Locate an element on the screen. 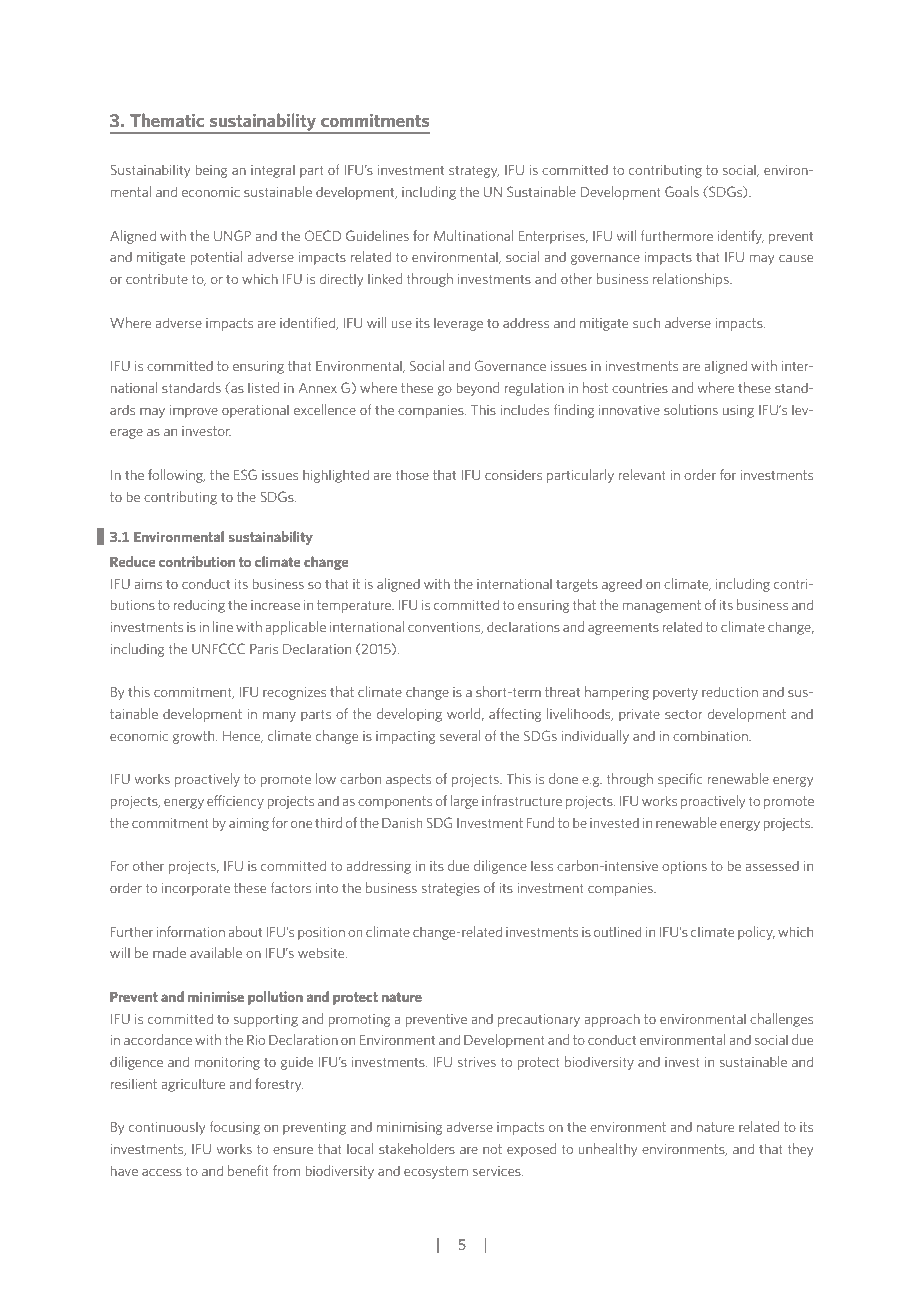 The image size is (924, 1308). strategy is located at coordinates (474, 171).
